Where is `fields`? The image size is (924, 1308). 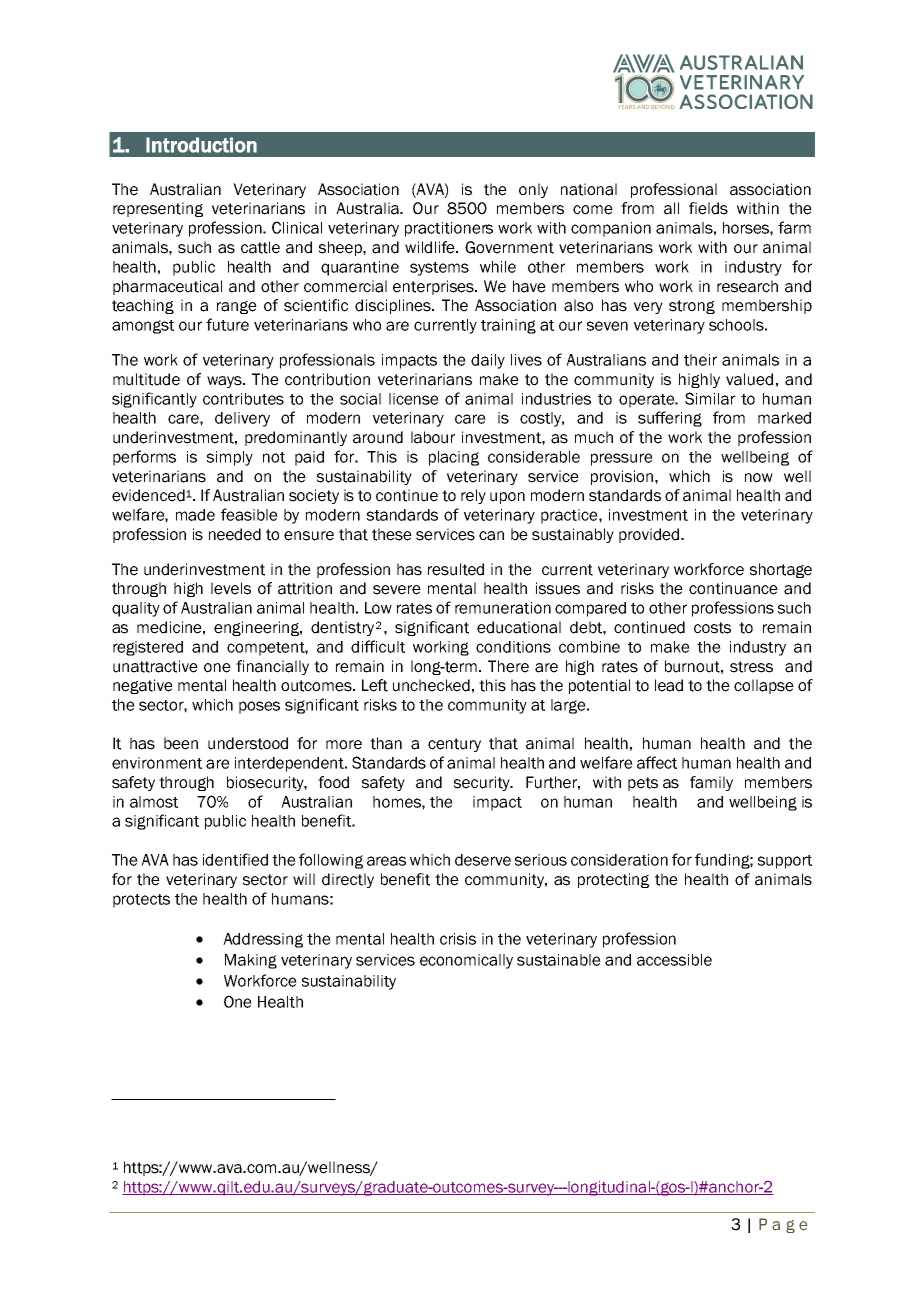
fields is located at coordinates (708, 208).
